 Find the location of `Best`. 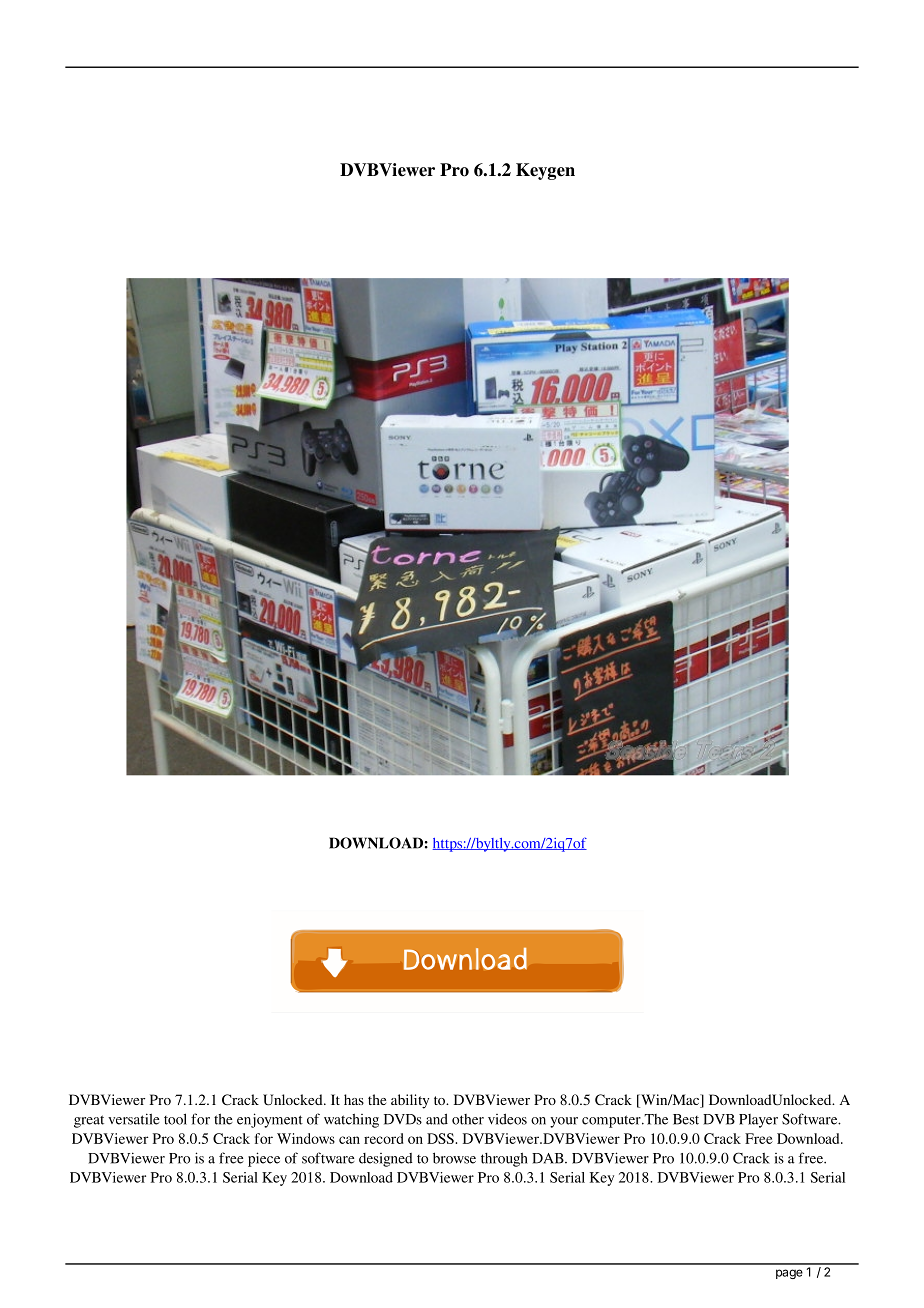

Best is located at coordinates (686, 1119).
